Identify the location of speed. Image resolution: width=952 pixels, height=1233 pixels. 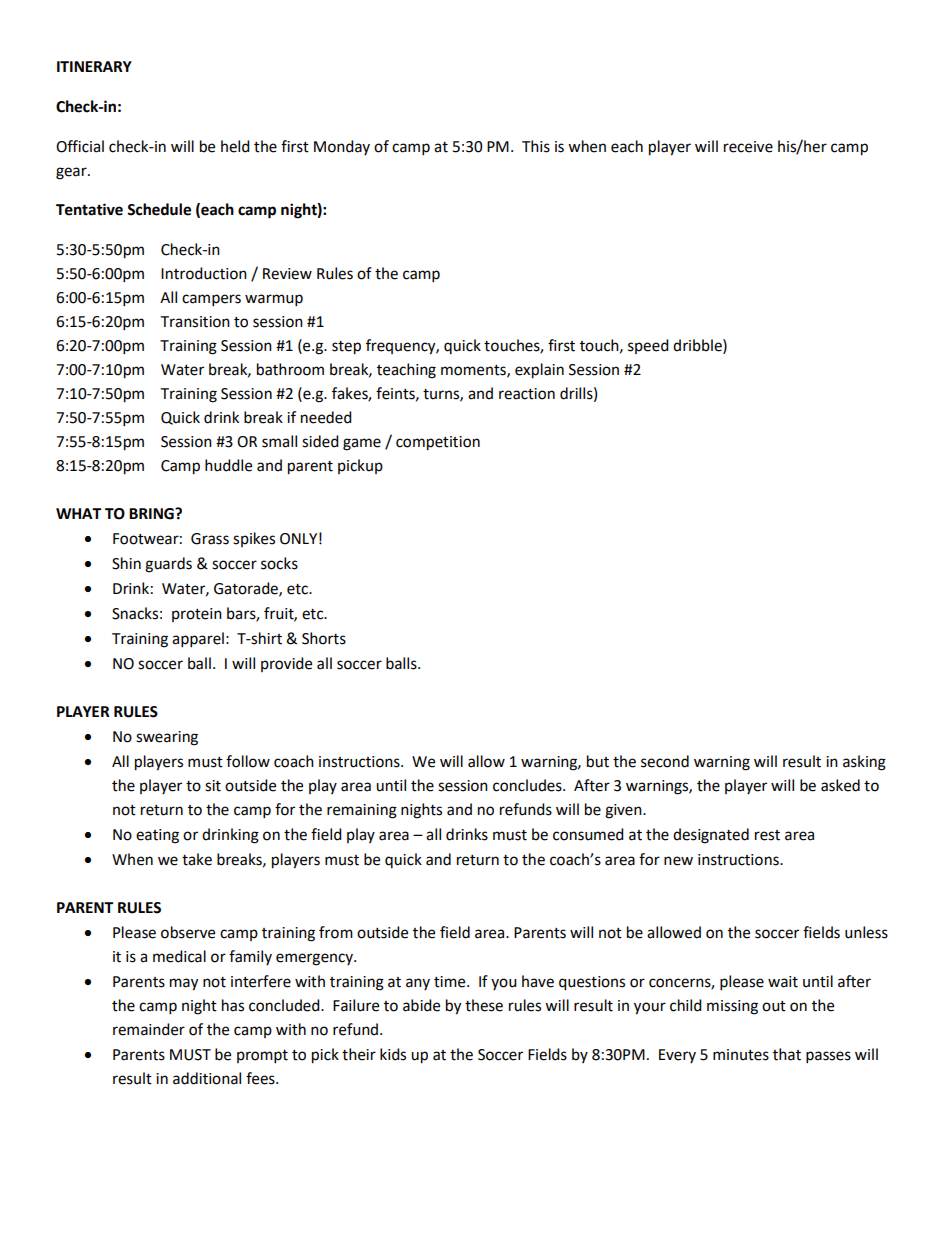
(648, 346).
